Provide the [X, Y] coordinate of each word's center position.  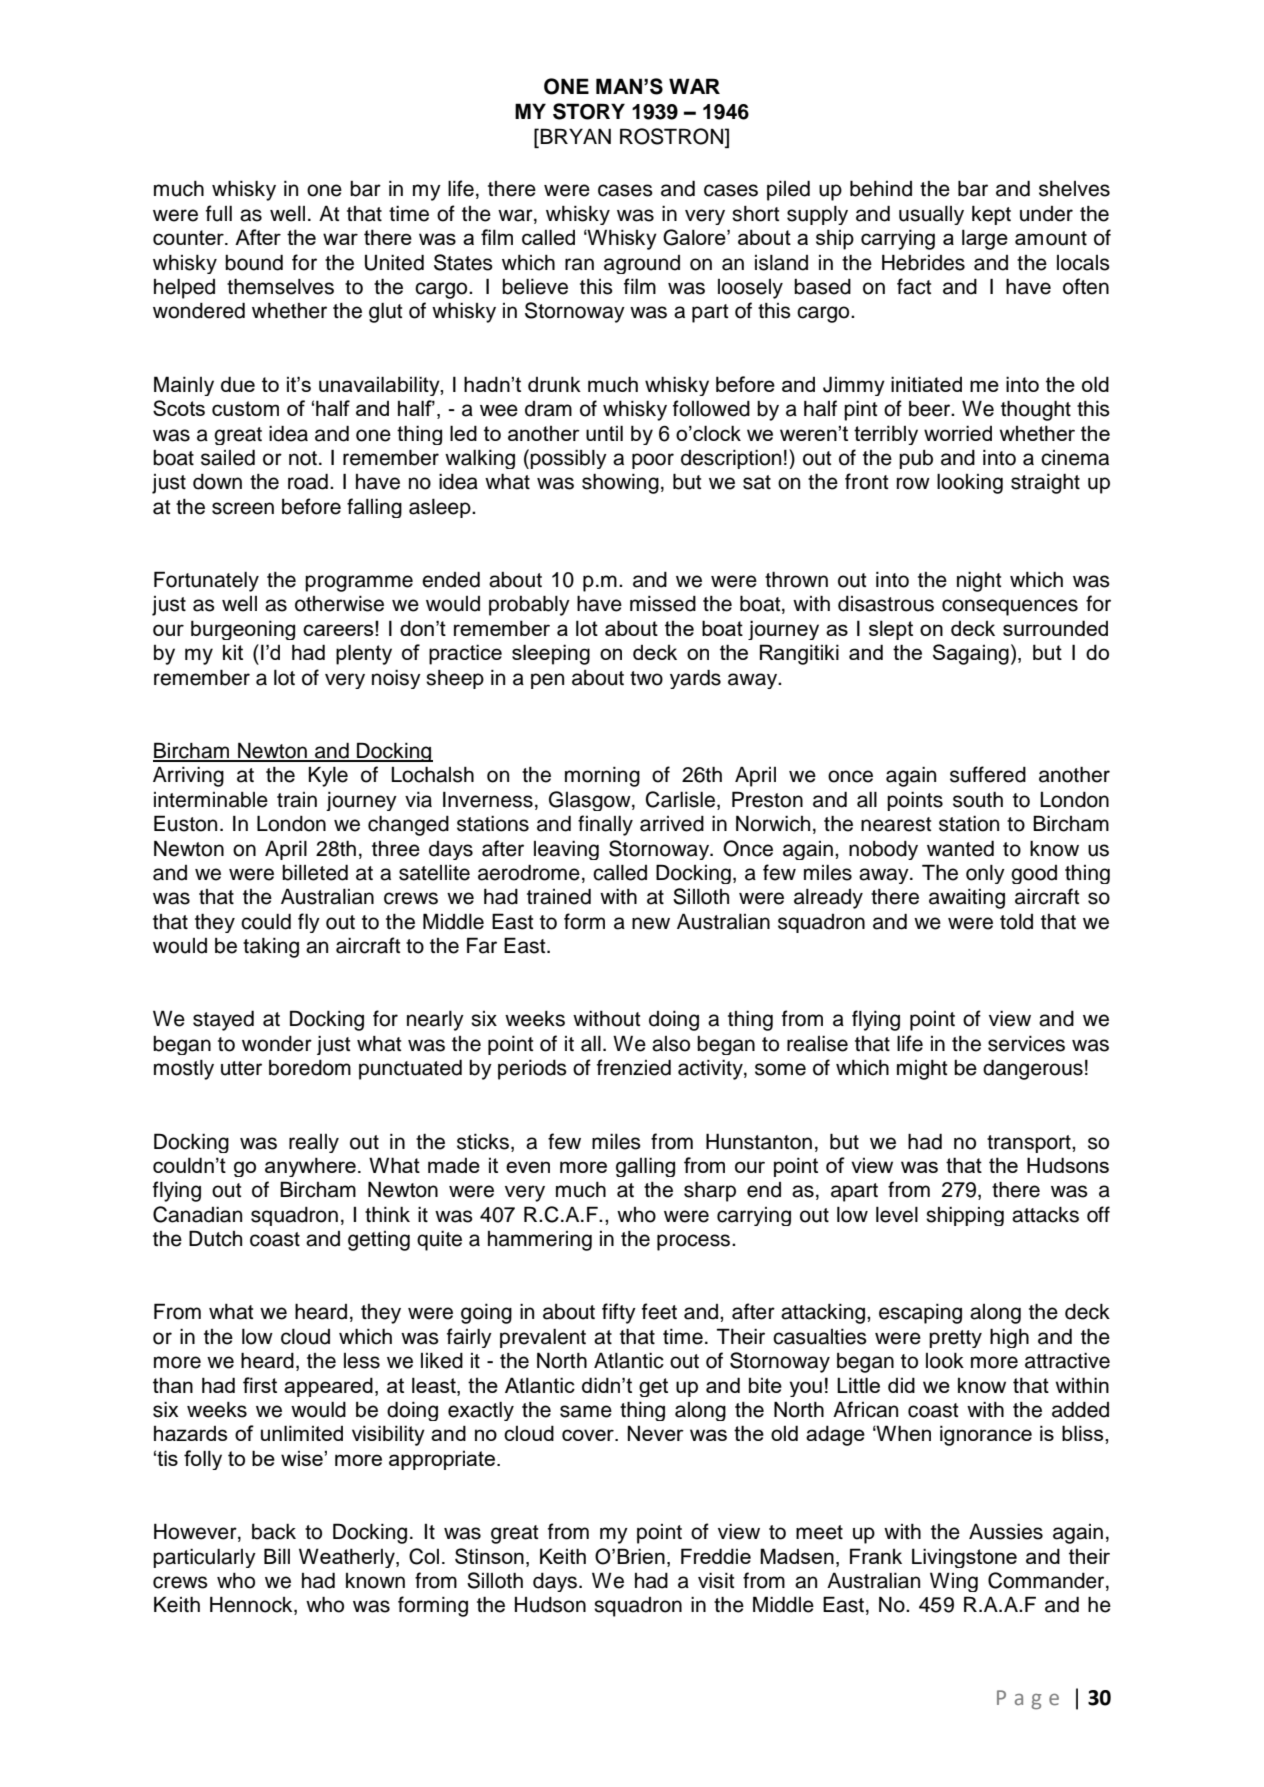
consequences [1010, 607]
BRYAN [575, 136]
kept [991, 215]
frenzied [634, 1067]
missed [663, 604]
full [219, 213]
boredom [310, 1068]
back [274, 1532]
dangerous [1033, 1070]
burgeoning [243, 630]
